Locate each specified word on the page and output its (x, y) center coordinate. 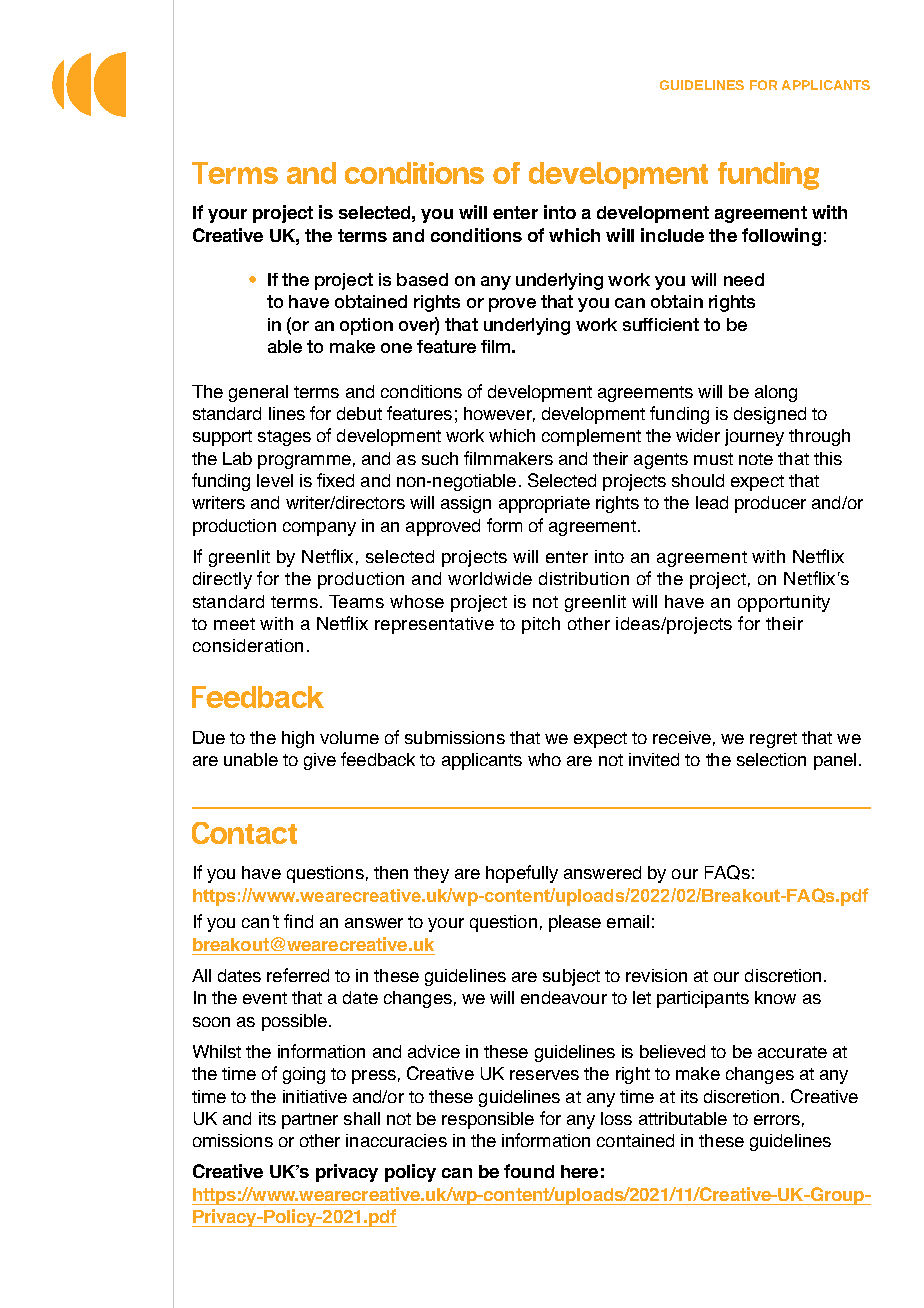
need (744, 279)
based (422, 279)
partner (310, 1121)
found (529, 1171)
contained (635, 1140)
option (366, 326)
